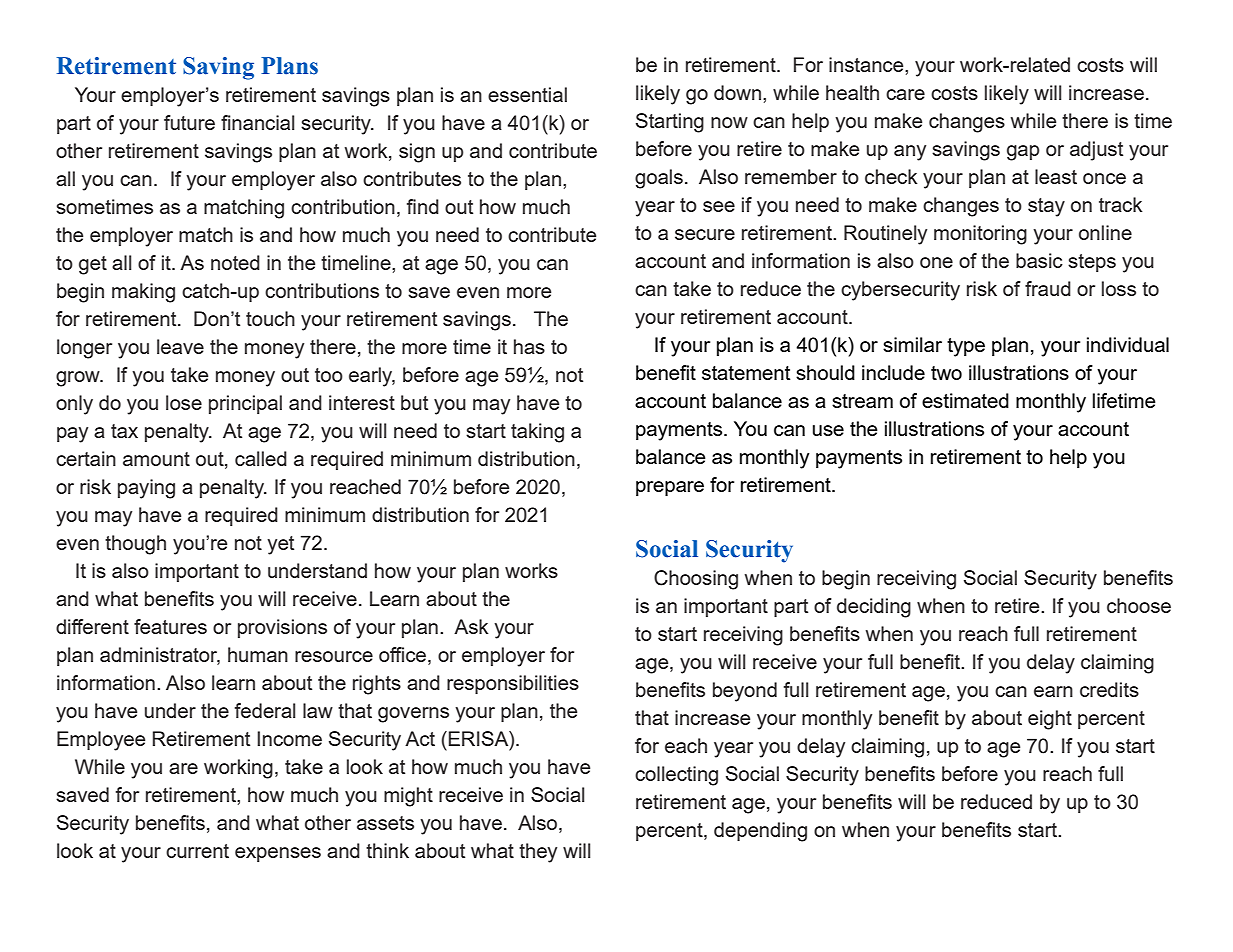 This screenshot has width=1233, height=952. I want to click on depending, so click(760, 832).
